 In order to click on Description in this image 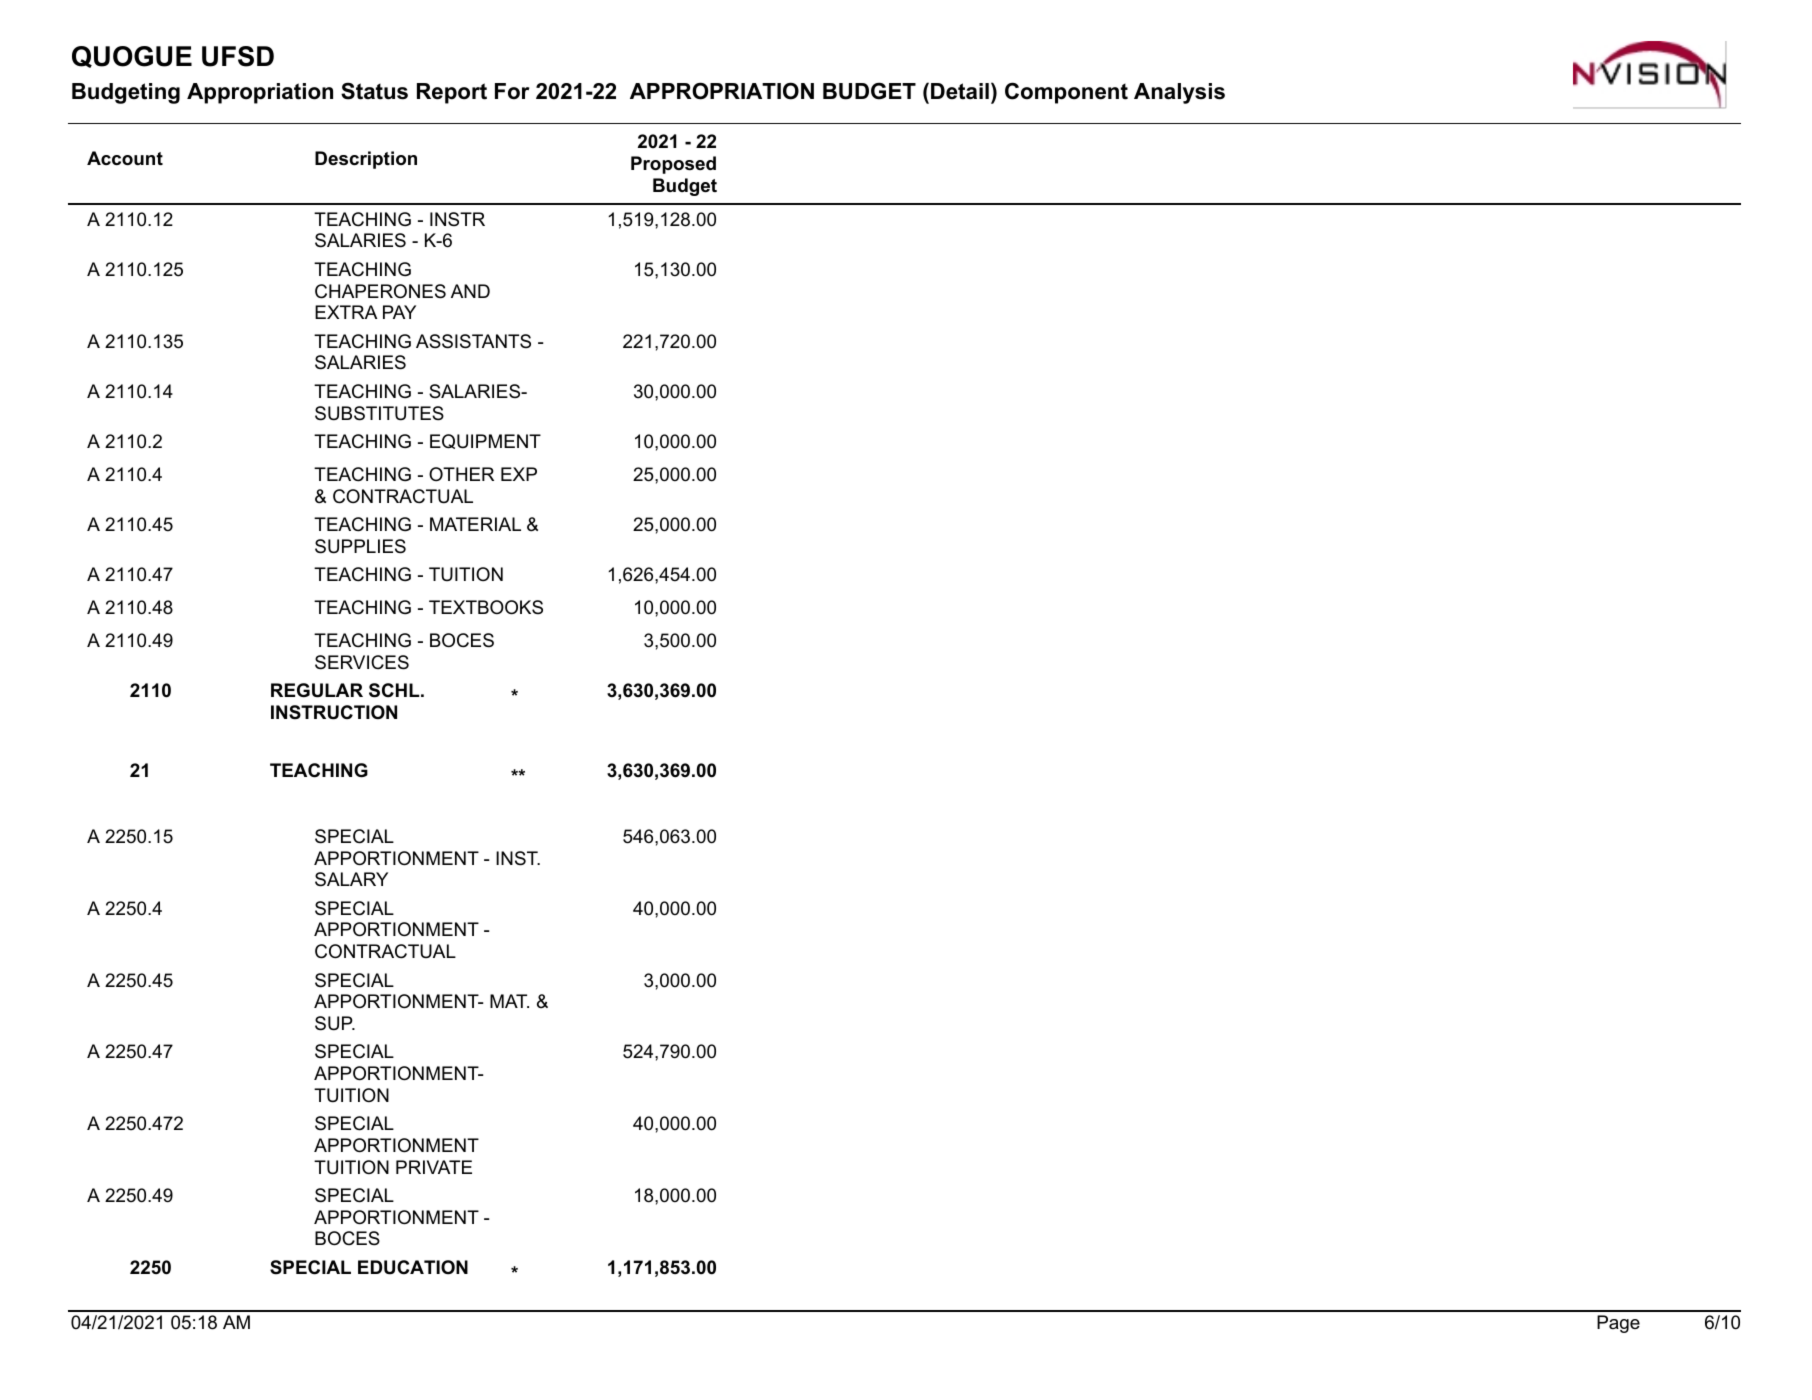, I will do `click(366, 160)`.
